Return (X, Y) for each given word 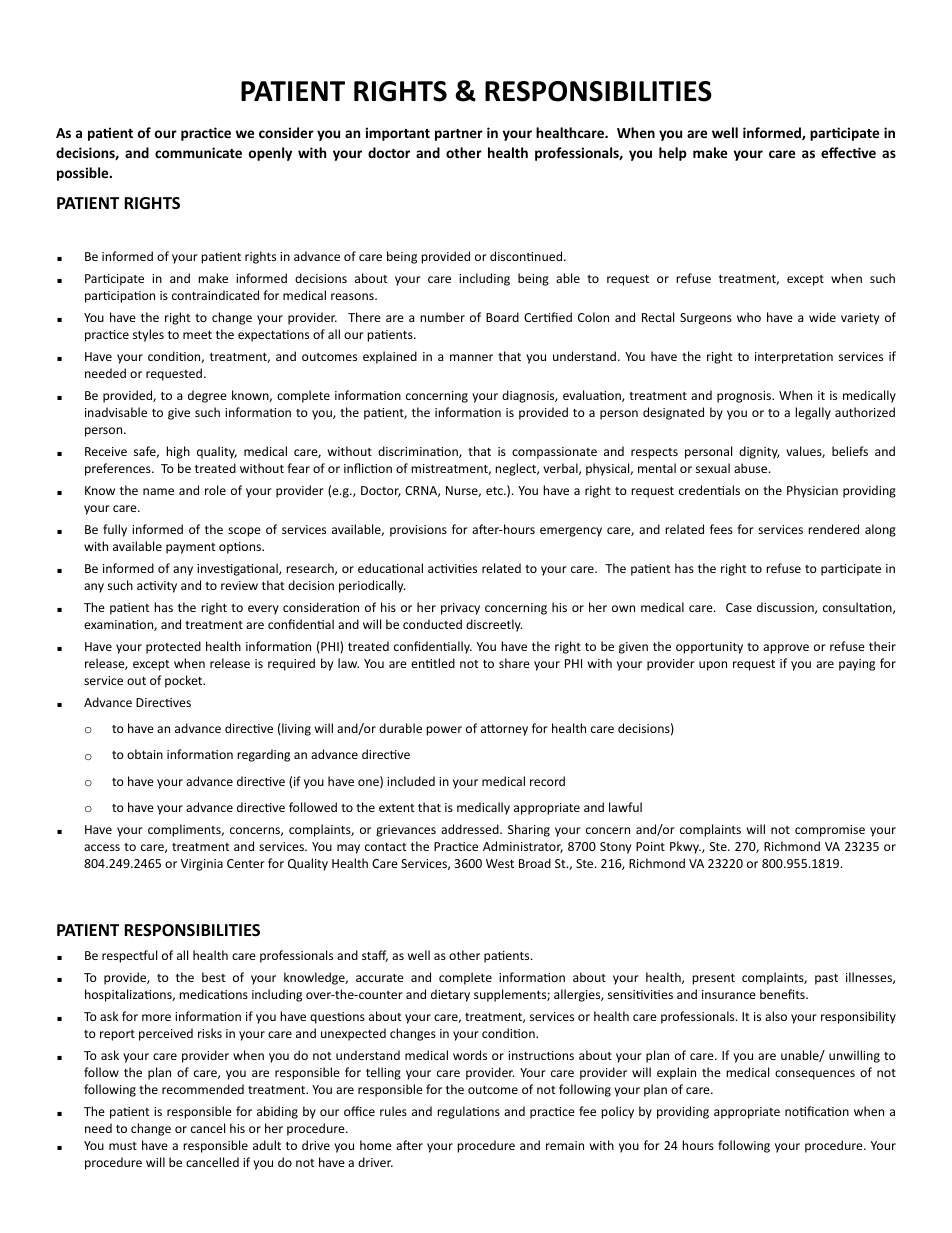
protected (173, 647)
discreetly (494, 625)
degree (207, 396)
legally (813, 413)
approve (786, 649)
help (673, 154)
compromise (830, 831)
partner (459, 135)
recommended (203, 1089)
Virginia (202, 865)
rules (393, 1111)
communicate (198, 152)
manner (471, 357)
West (500, 863)
